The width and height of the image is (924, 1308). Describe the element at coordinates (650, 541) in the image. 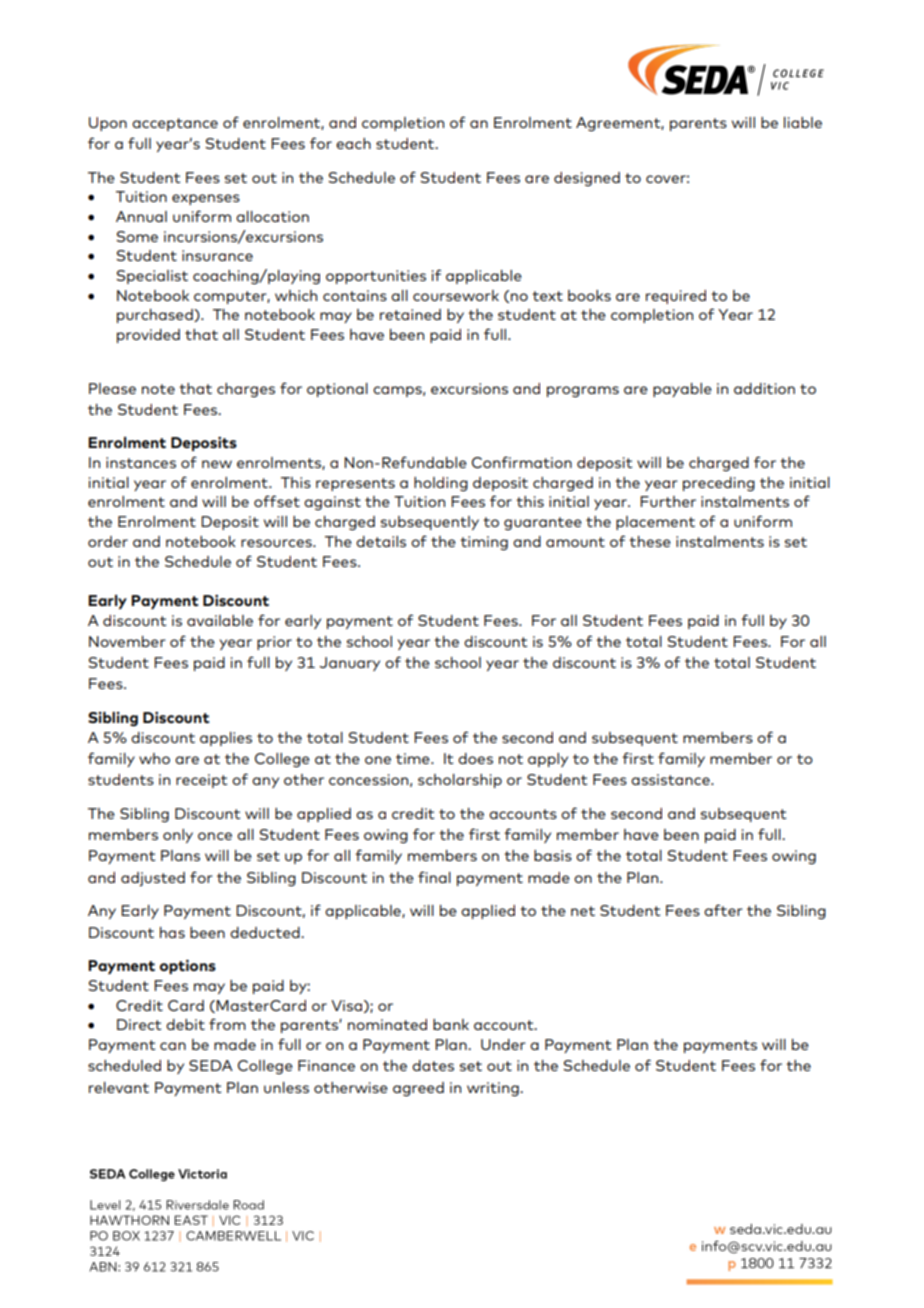

I see `these` at that location.
